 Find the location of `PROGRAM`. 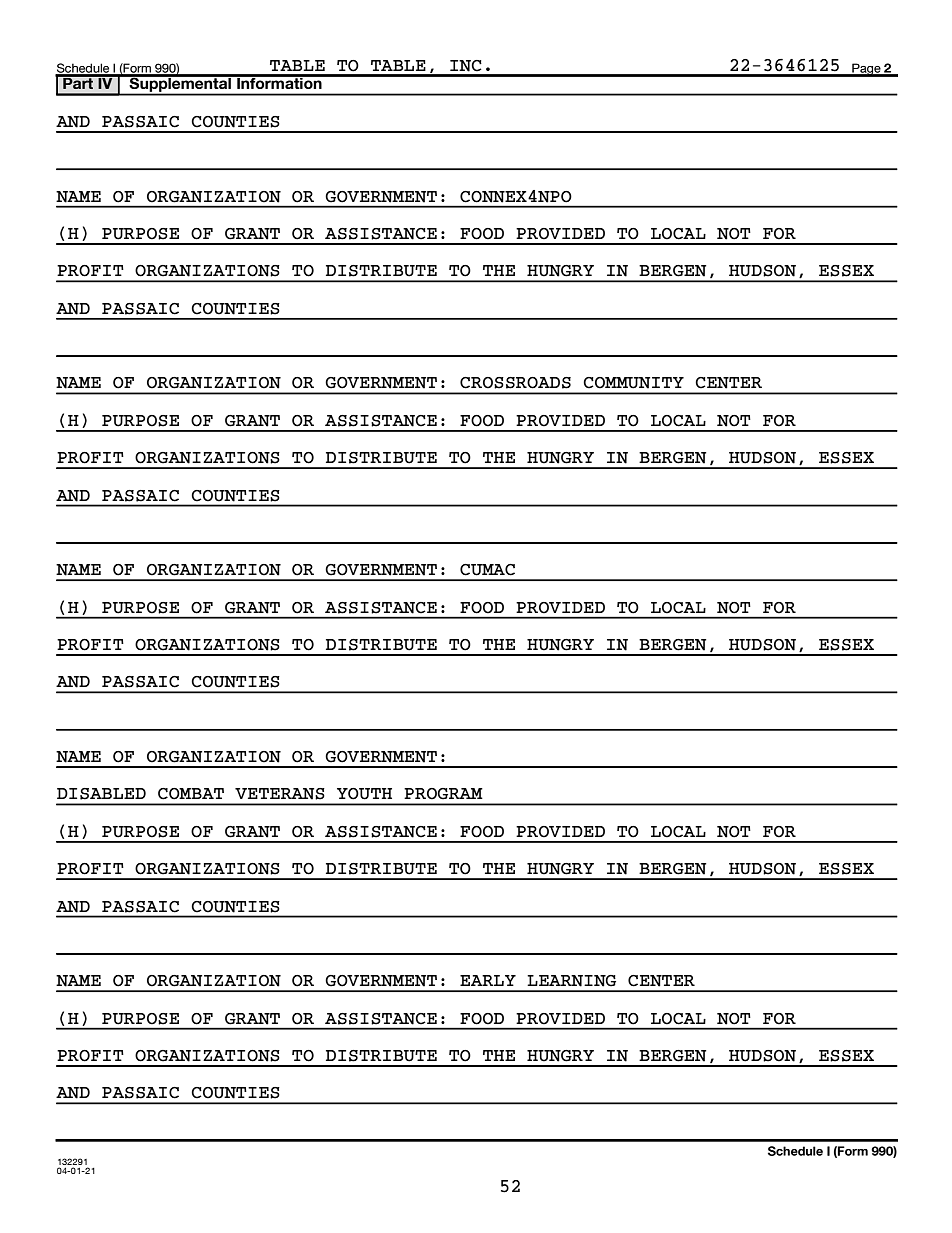

PROGRAM is located at coordinates (443, 794).
